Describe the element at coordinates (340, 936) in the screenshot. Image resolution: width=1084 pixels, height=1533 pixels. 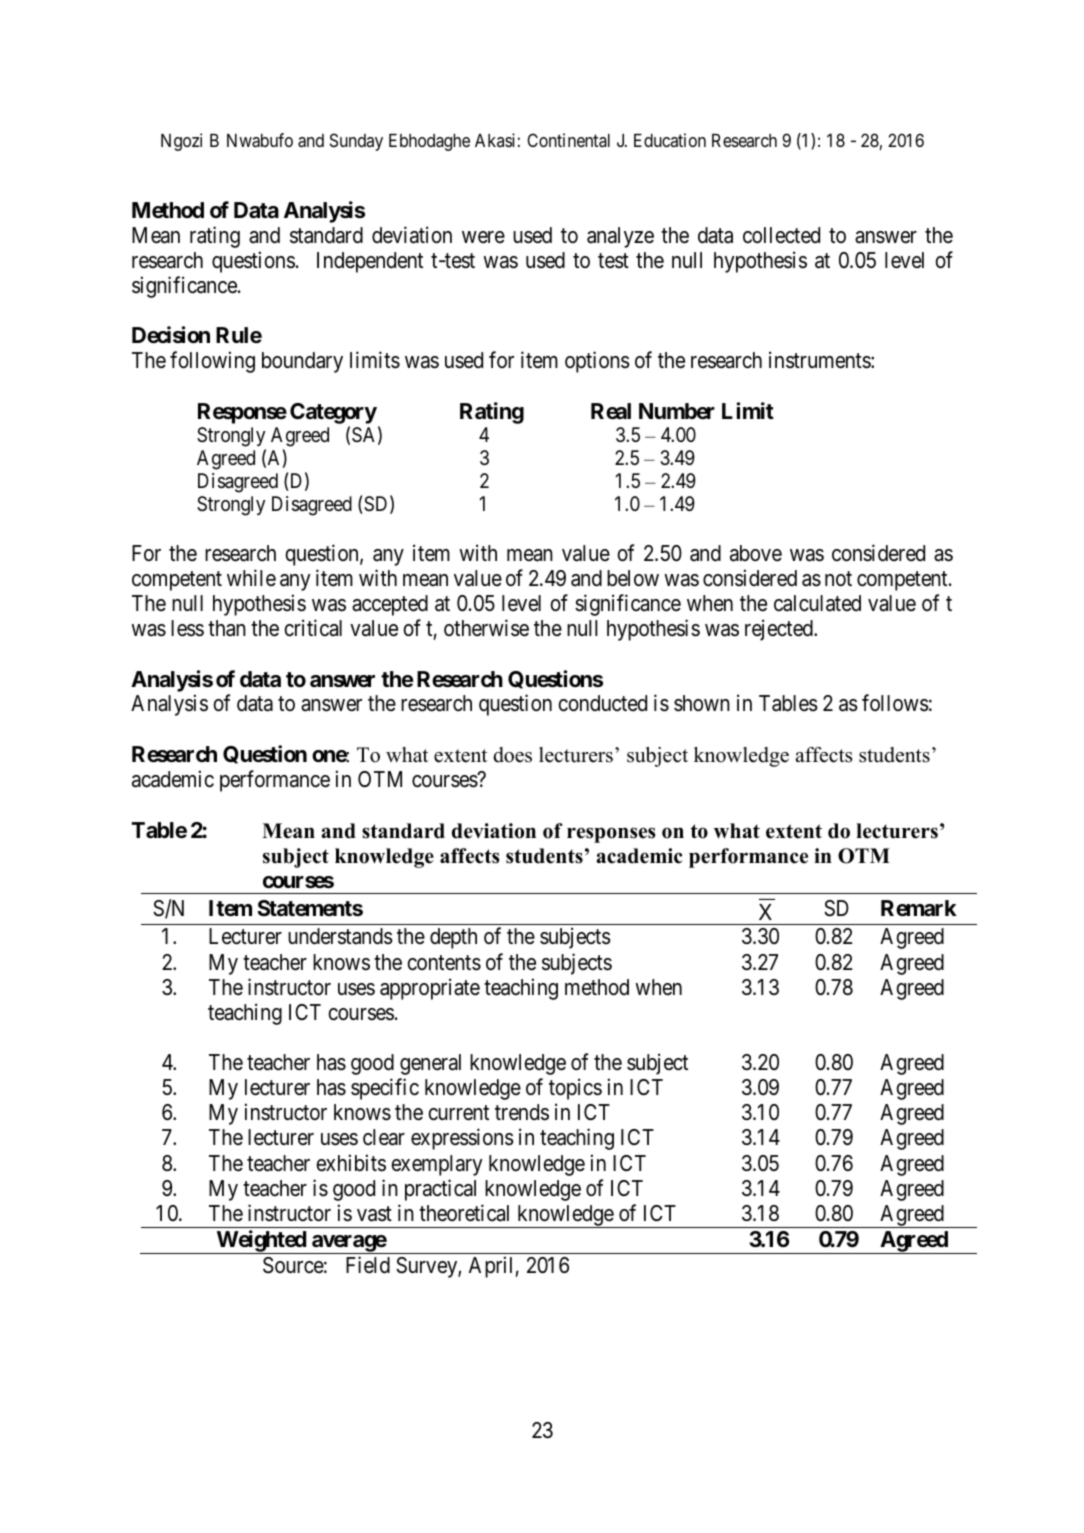
I see `understands` at that location.
